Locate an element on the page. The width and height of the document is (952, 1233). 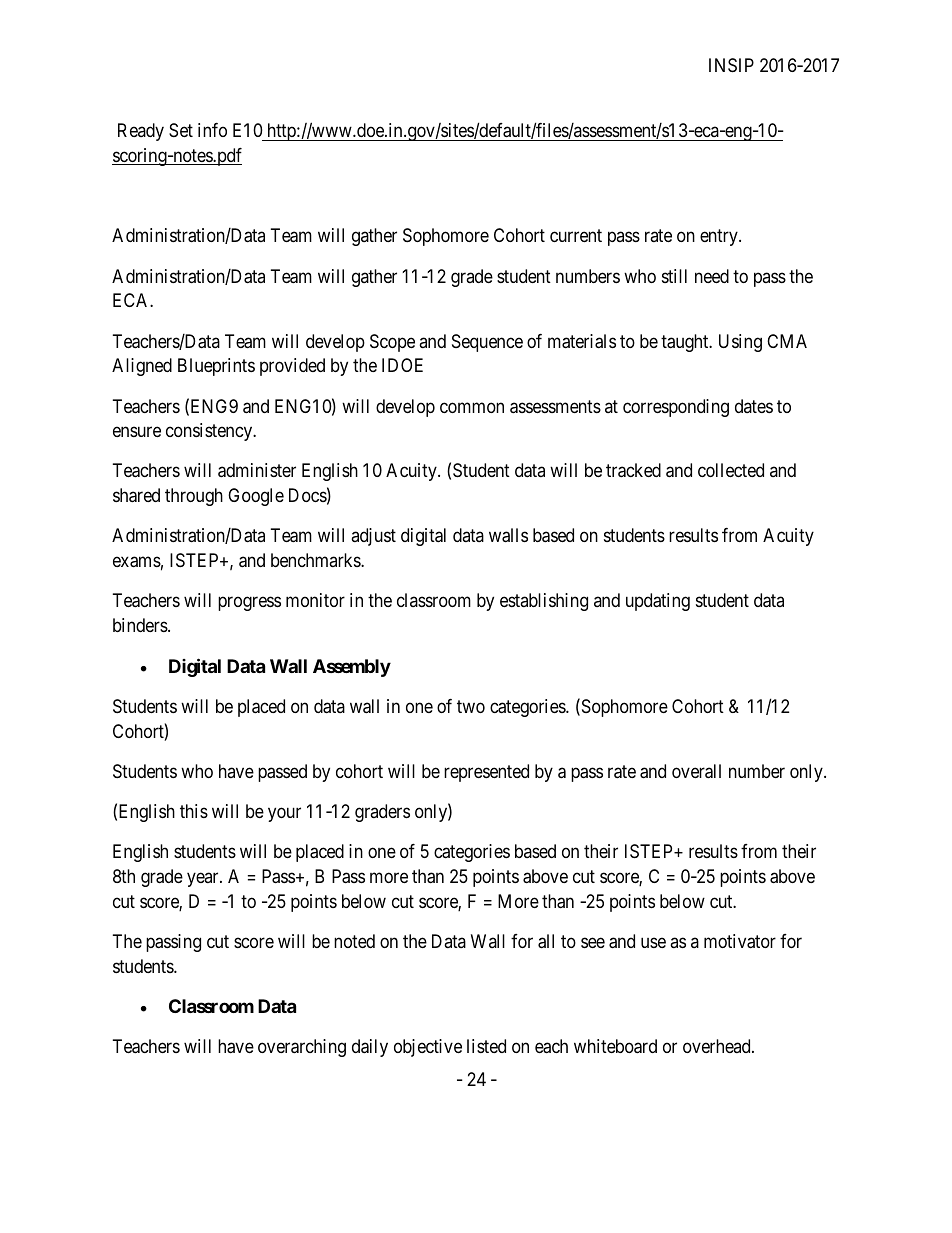
overarching is located at coordinates (302, 1048).
